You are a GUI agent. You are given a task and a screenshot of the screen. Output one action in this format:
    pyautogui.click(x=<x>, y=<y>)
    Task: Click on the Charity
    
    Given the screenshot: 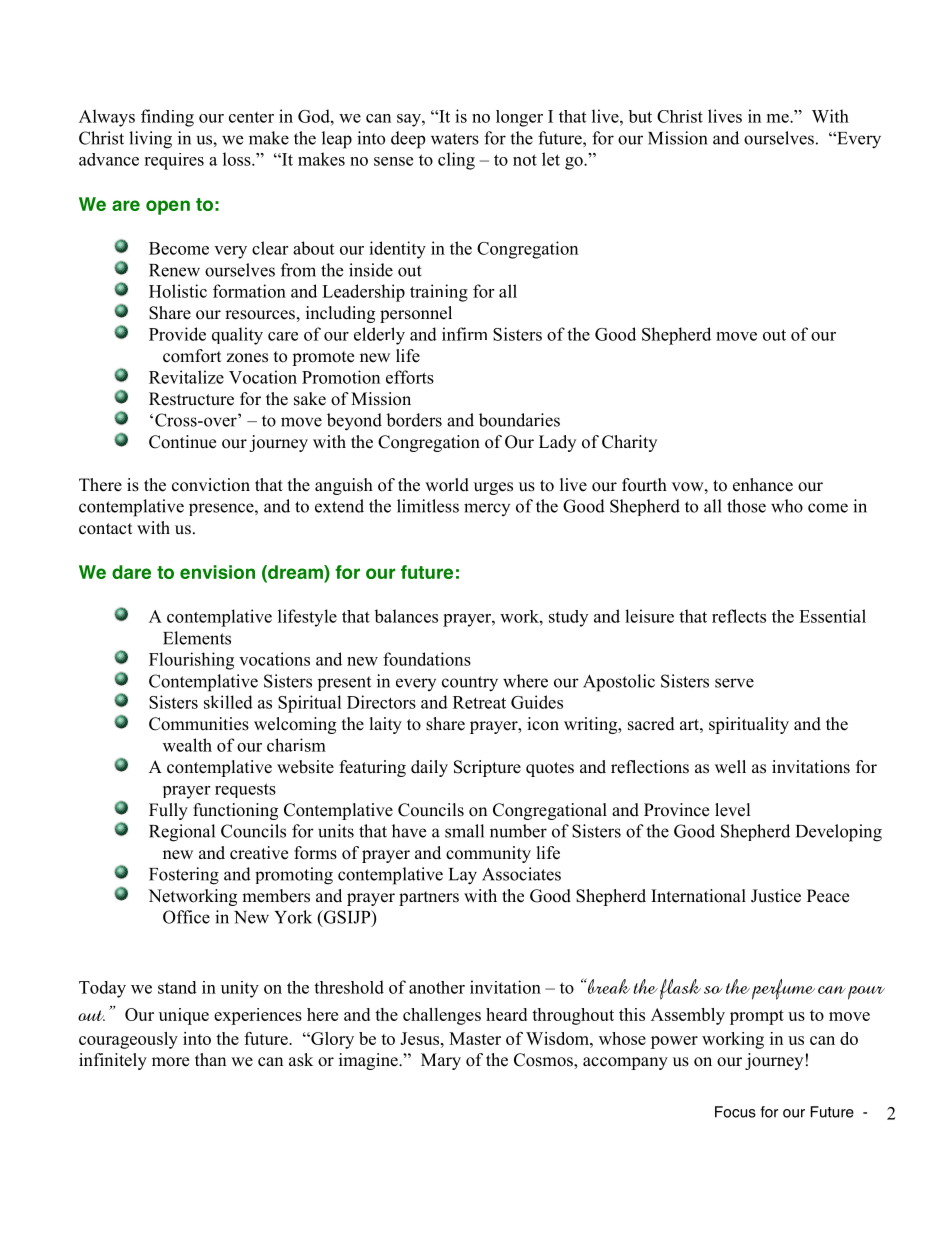 What is the action you would take?
    pyautogui.click(x=629, y=443)
